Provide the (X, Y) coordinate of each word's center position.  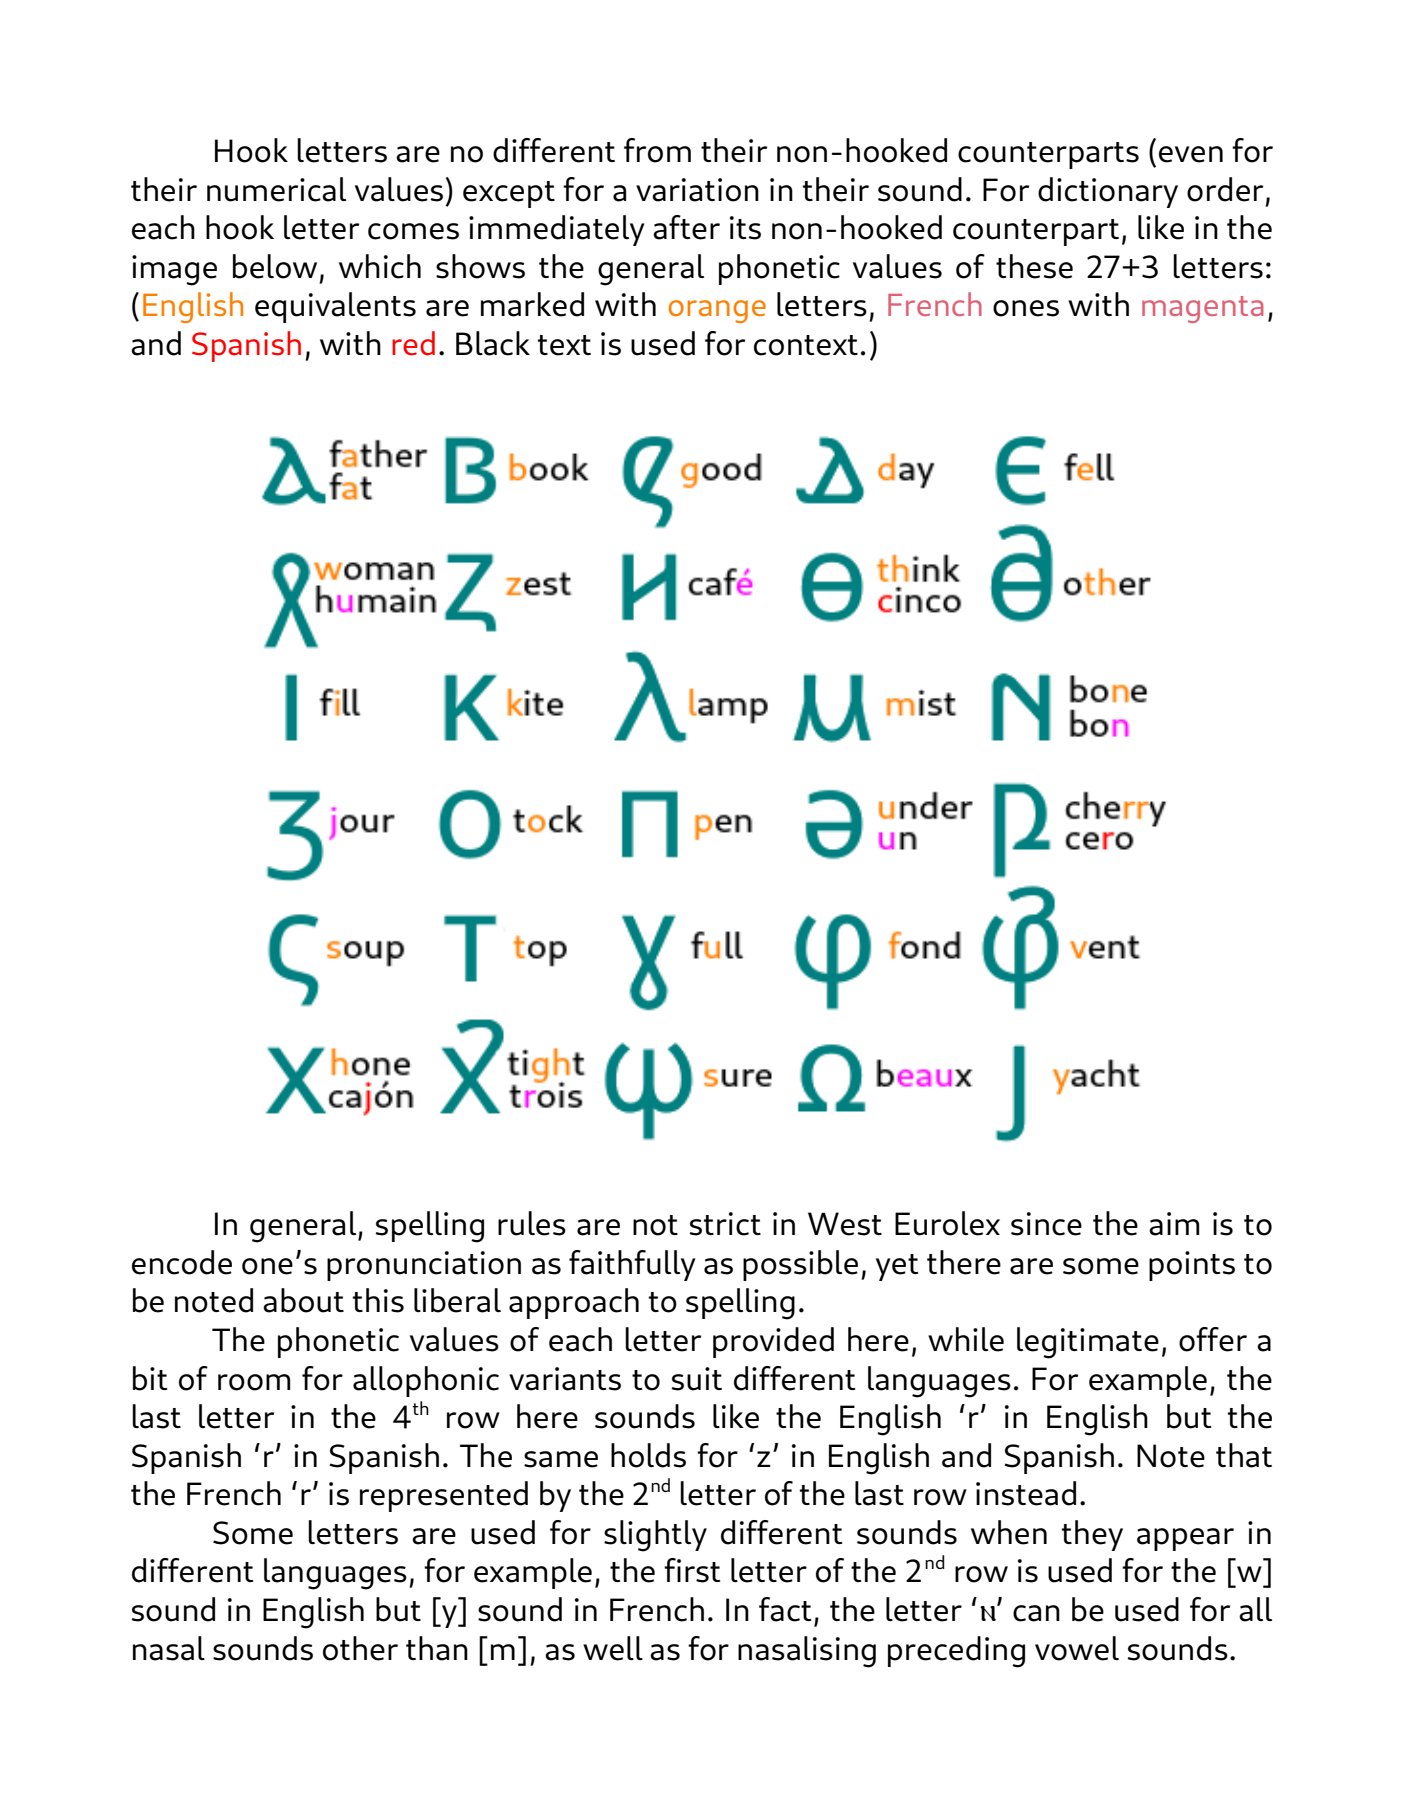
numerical (276, 189)
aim (1174, 1224)
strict (725, 1224)
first (692, 1570)
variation (697, 190)
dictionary (1108, 192)
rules (532, 1223)
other (360, 1648)
